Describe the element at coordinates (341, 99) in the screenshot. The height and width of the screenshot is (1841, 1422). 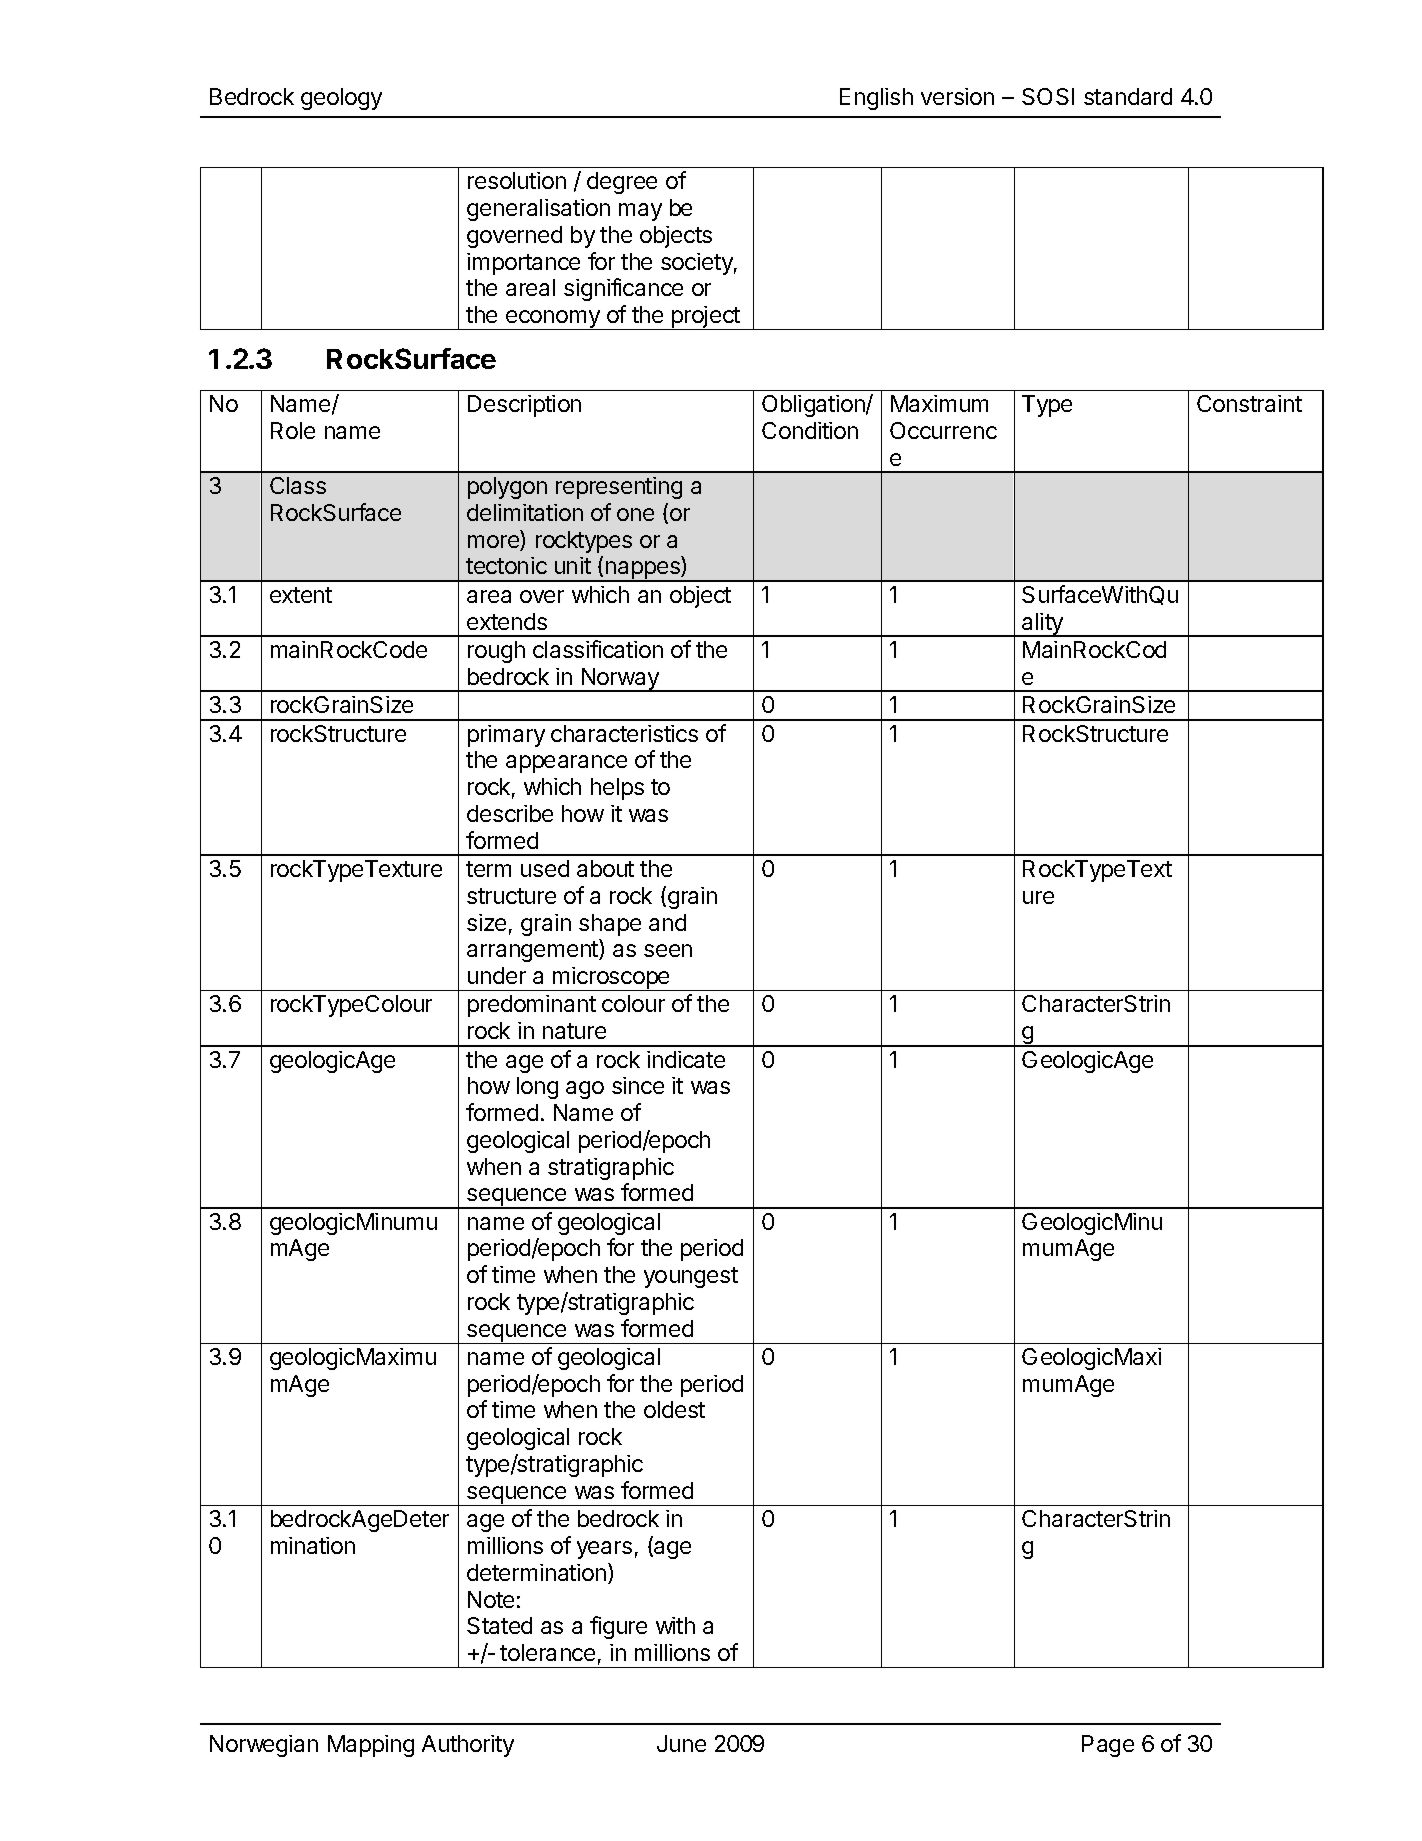
I see `geology` at that location.
